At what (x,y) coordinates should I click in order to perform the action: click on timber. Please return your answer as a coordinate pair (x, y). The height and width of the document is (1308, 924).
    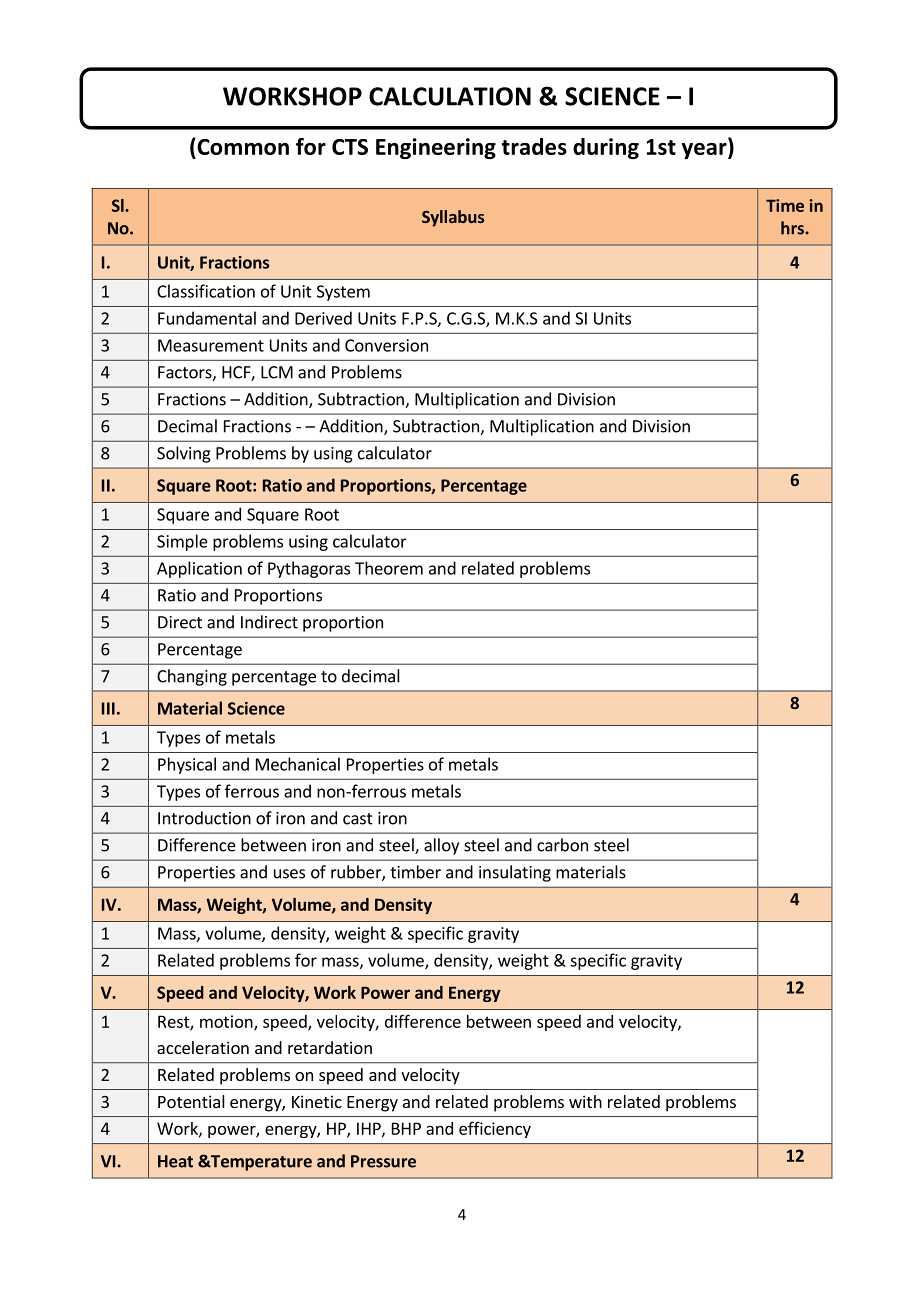
    Looking at the image, I should click on (415, 872).
